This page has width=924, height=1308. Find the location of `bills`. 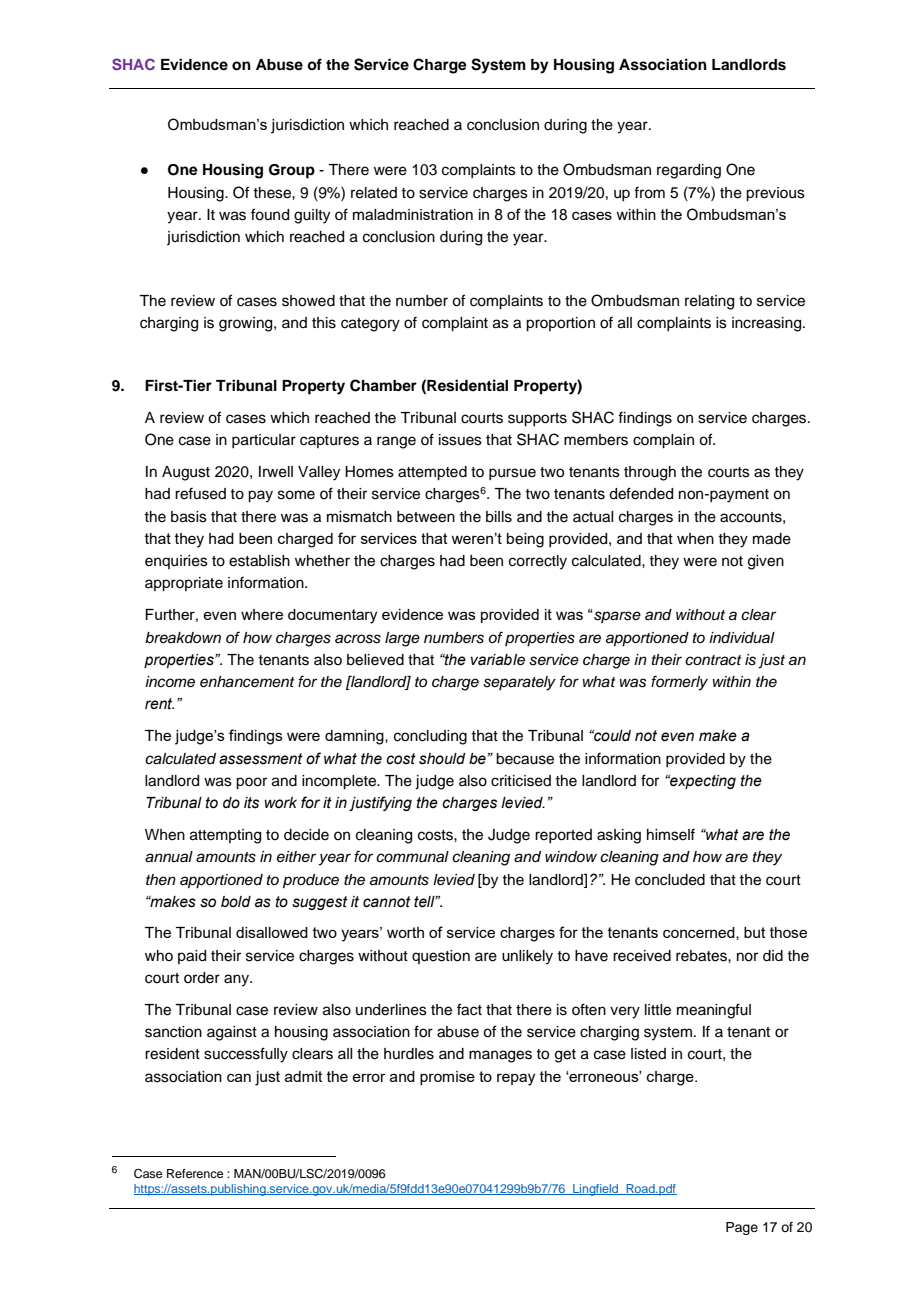

bills is located at coordinates (499, 517).
